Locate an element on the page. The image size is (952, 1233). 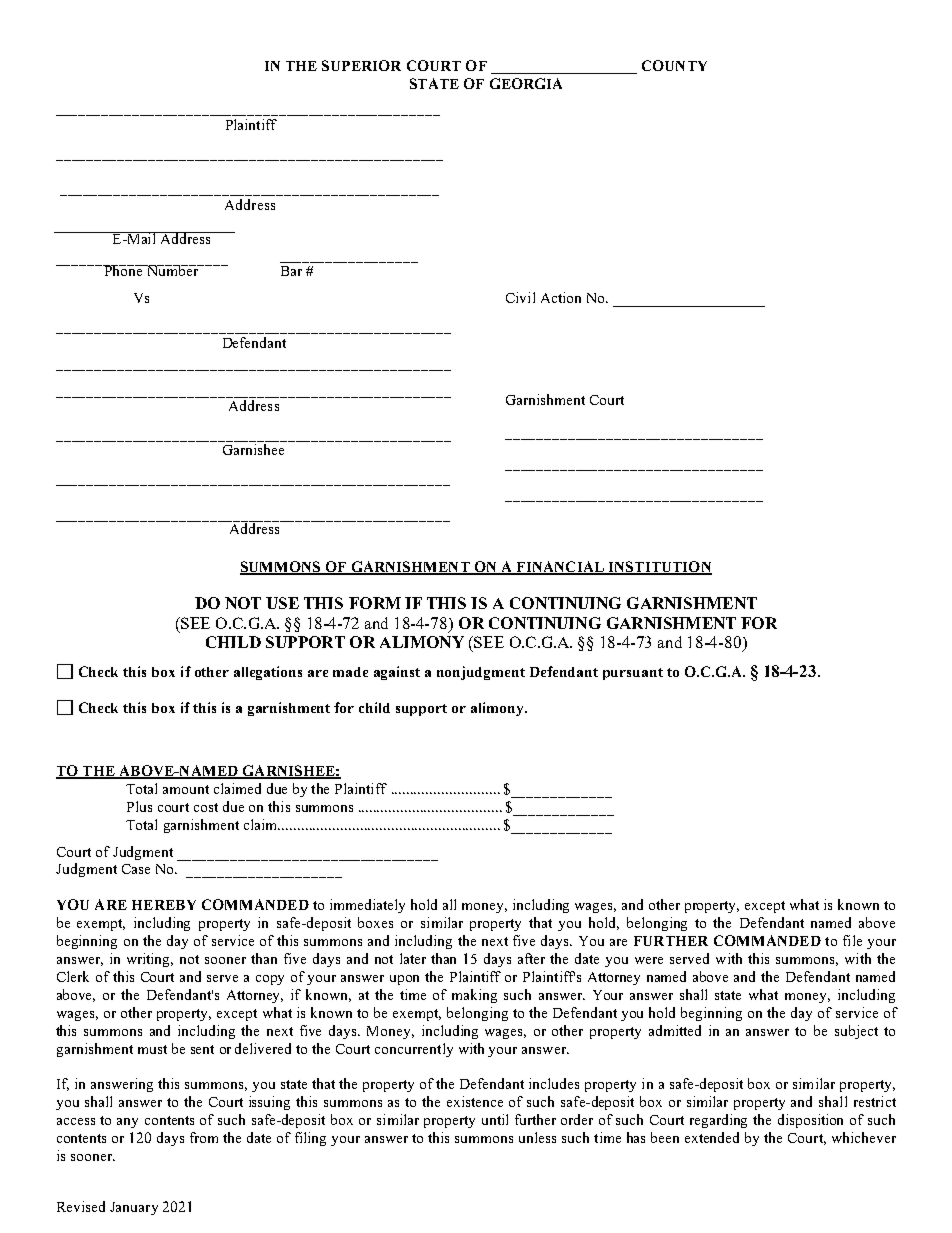
against is located at coordinates (397, 673).
